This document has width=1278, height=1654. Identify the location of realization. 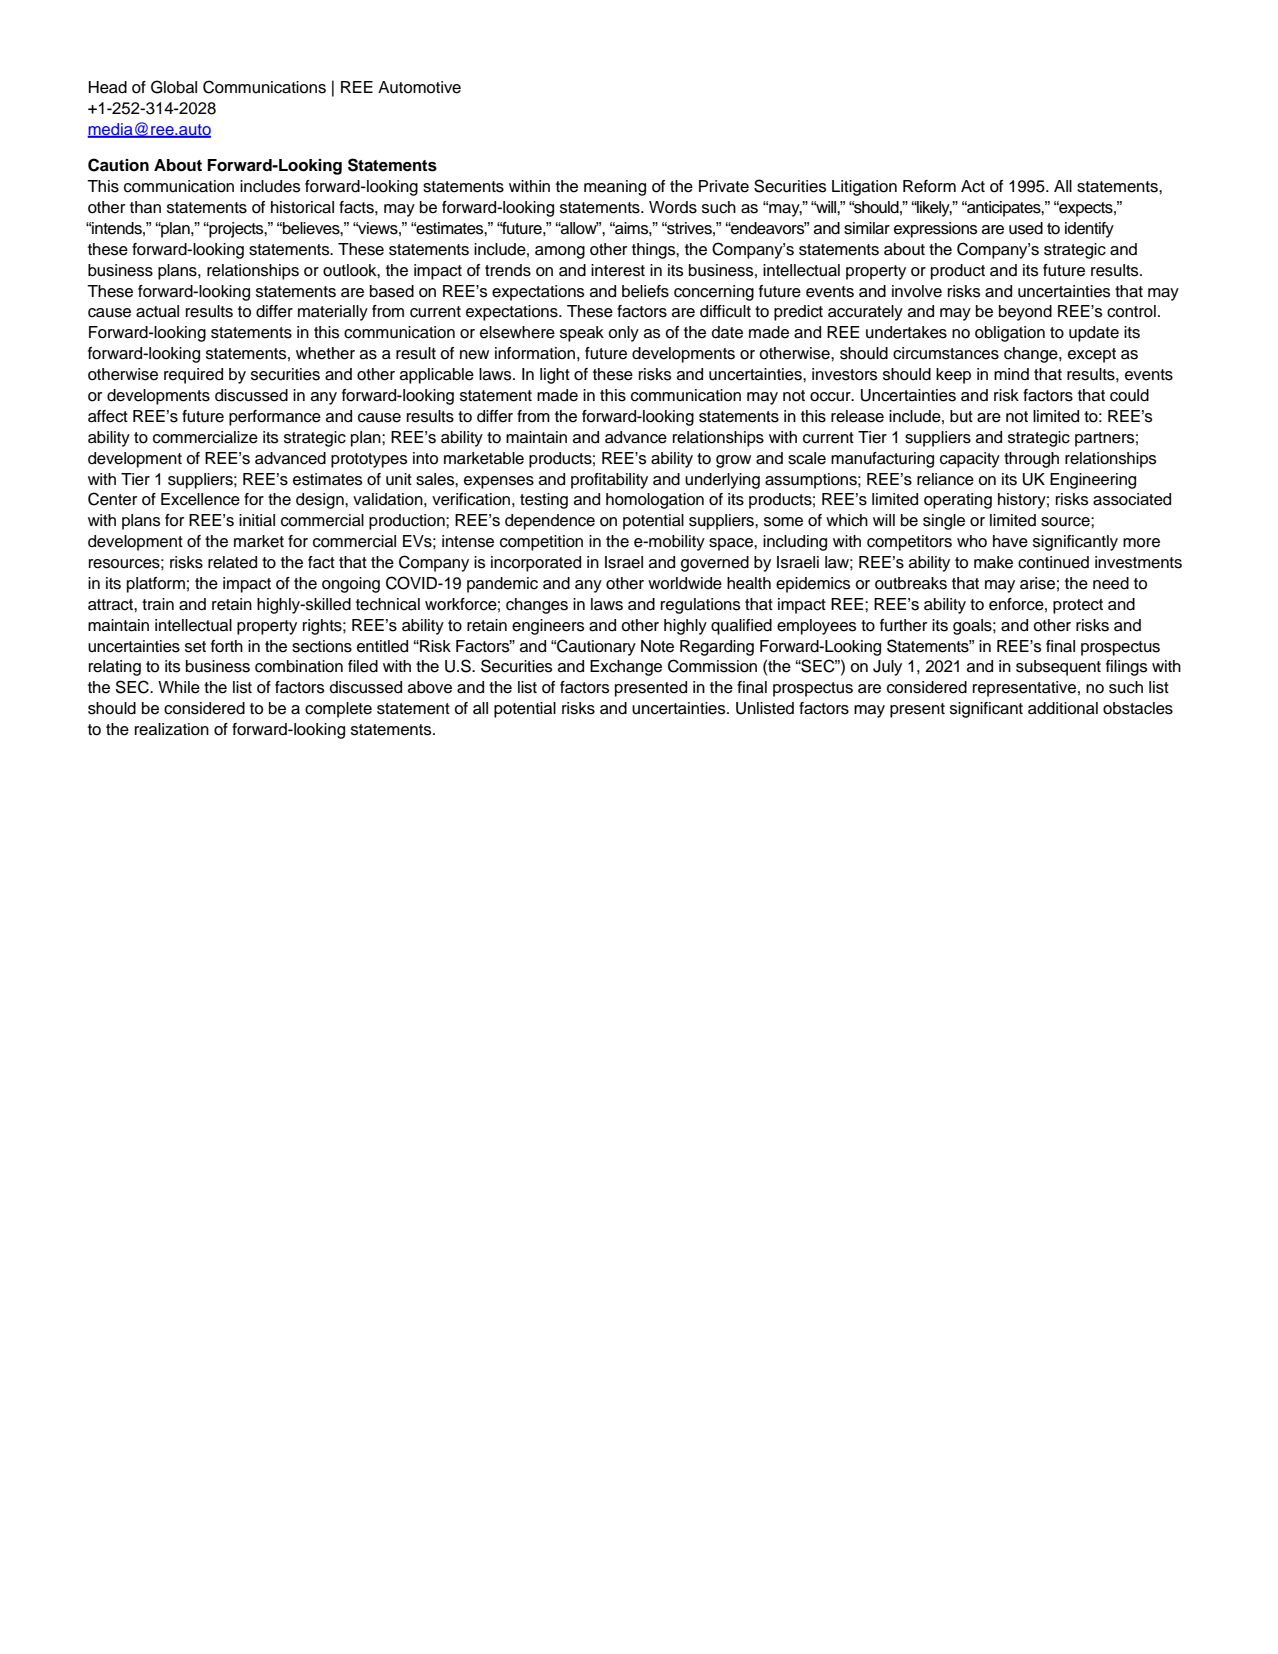
(172, 729).
